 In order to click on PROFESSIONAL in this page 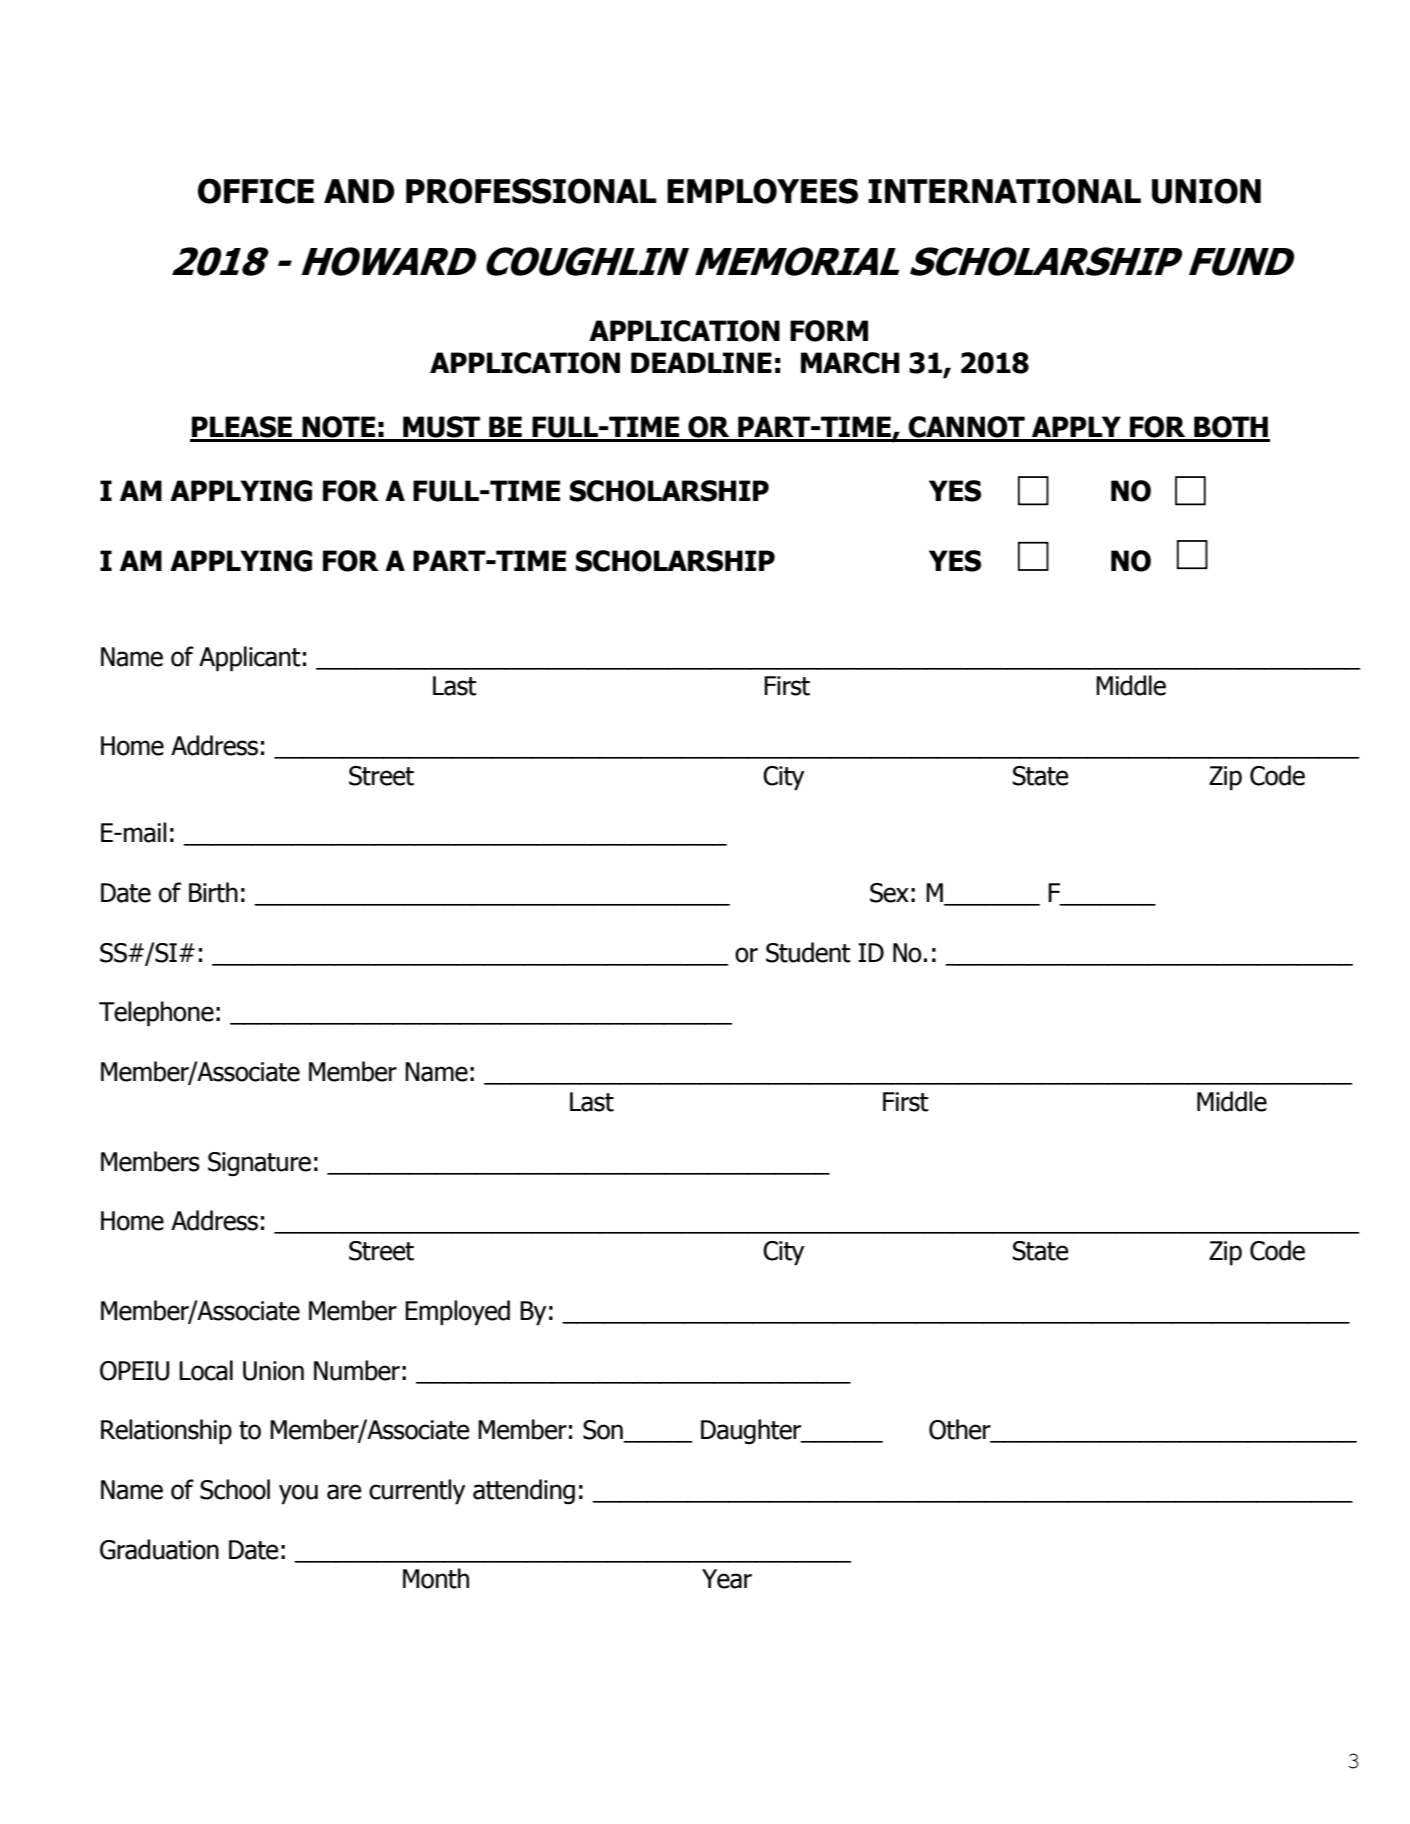, I will do `click(531, 191)`.
